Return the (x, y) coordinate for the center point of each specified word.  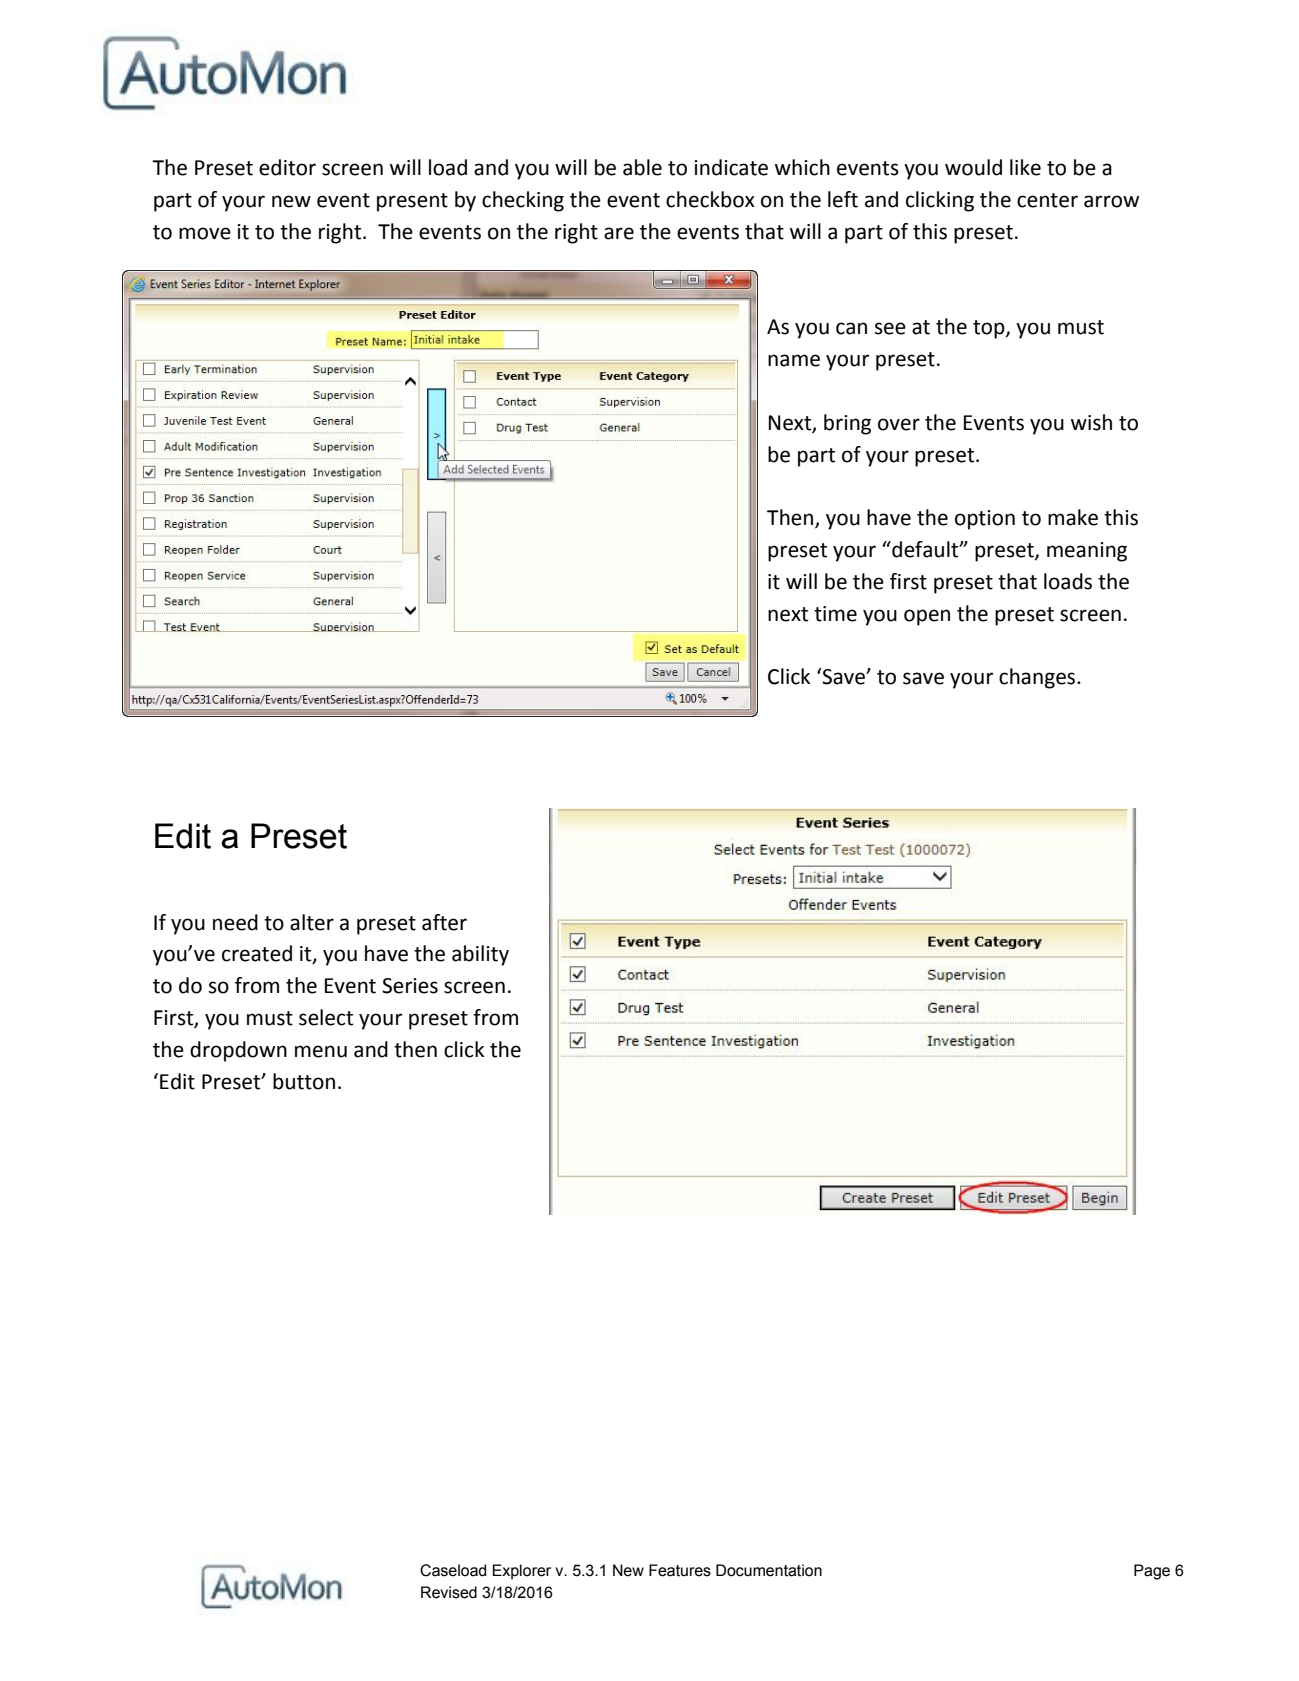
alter (312, 922)
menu (321, 1051)
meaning (1087, 552)
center (1047, 200)
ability (480, 955)
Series (410, 986)
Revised (449, 1592)
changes (1038, 678)
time (835, 614)
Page (1152, 1572)
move (205, 233)
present (412, 202)
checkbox (710, 199)
